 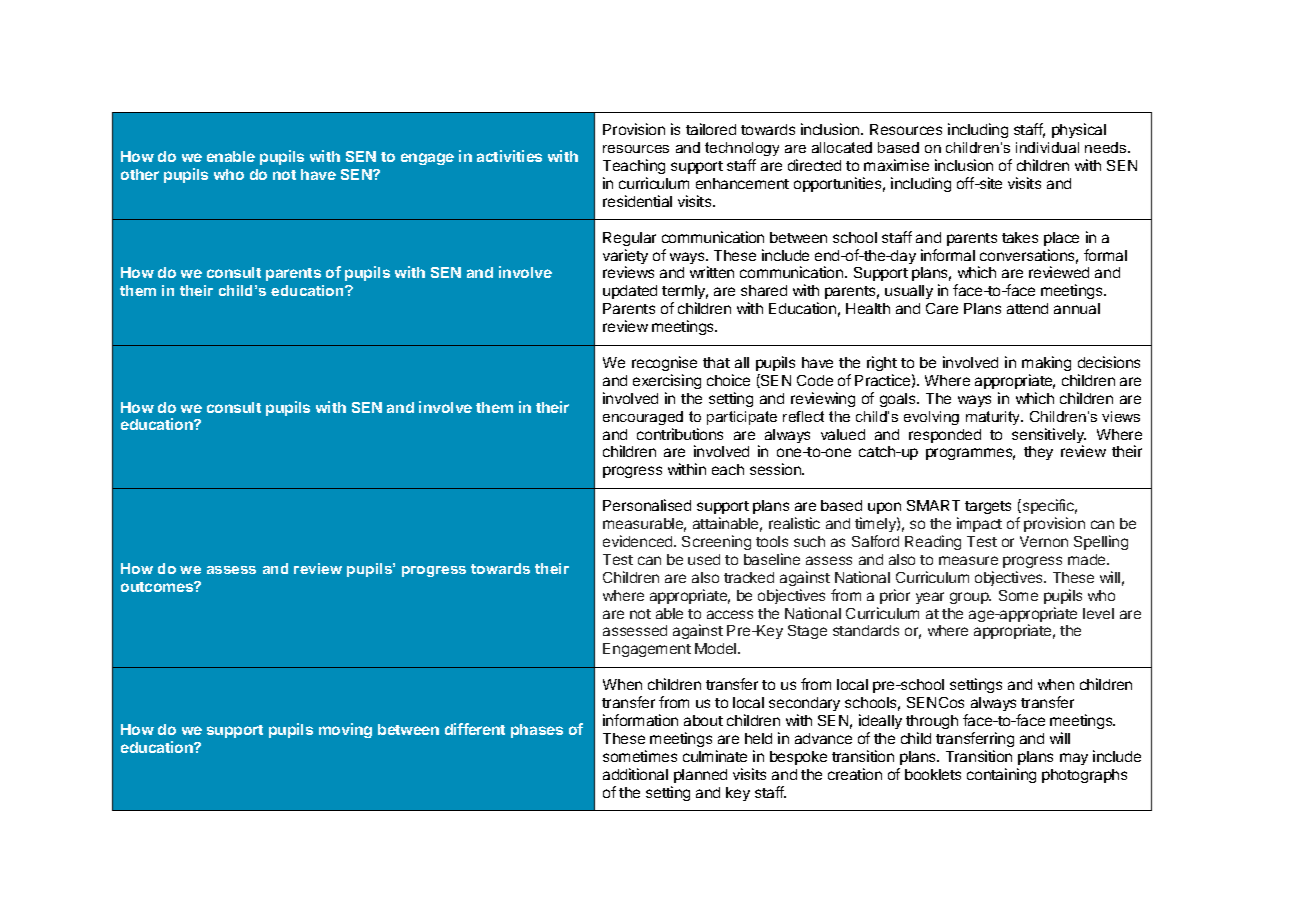 I want to click on group, so click(x=970, y=598).
